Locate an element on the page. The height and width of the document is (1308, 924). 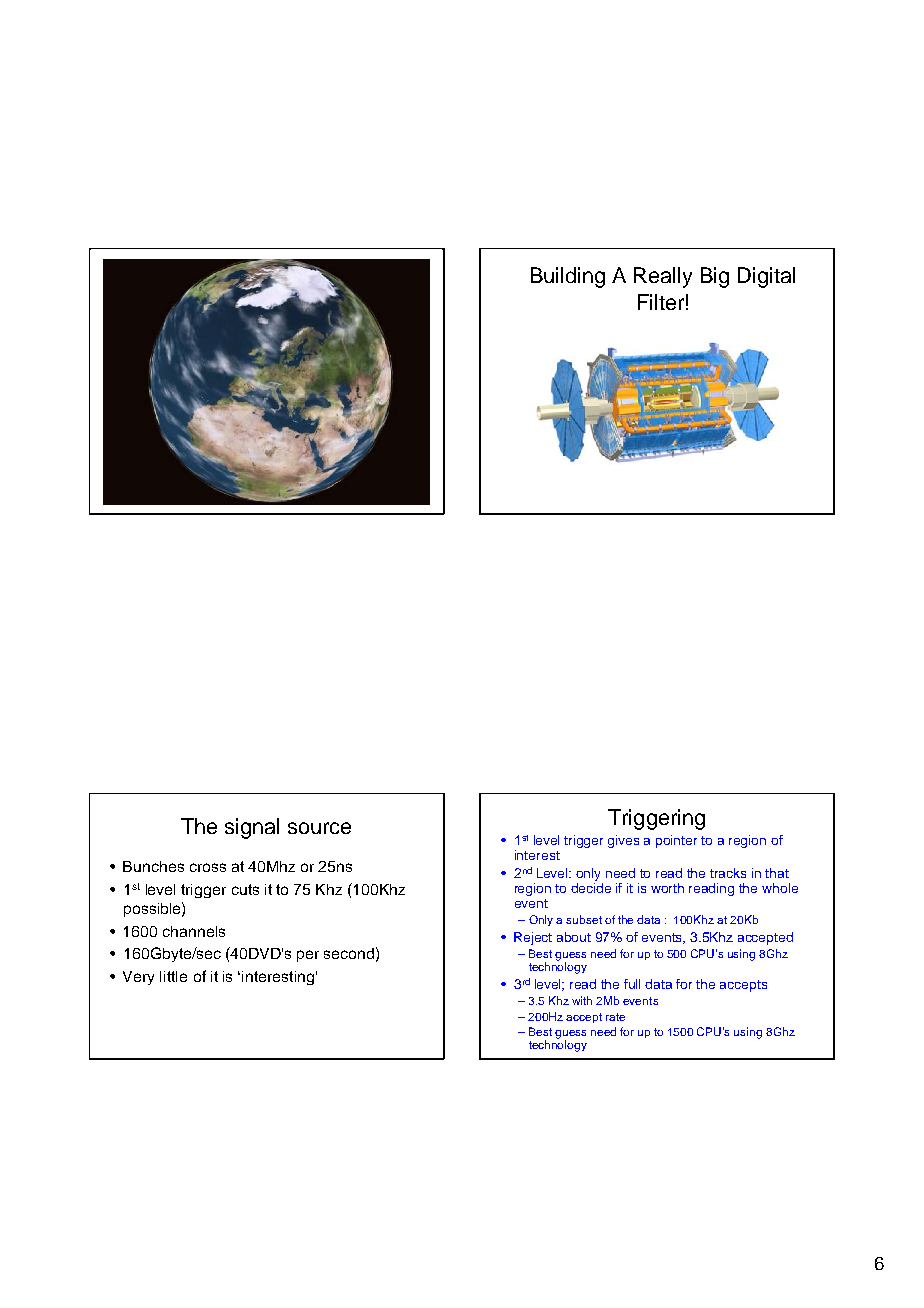
little is located at coordinates (173, 976).
